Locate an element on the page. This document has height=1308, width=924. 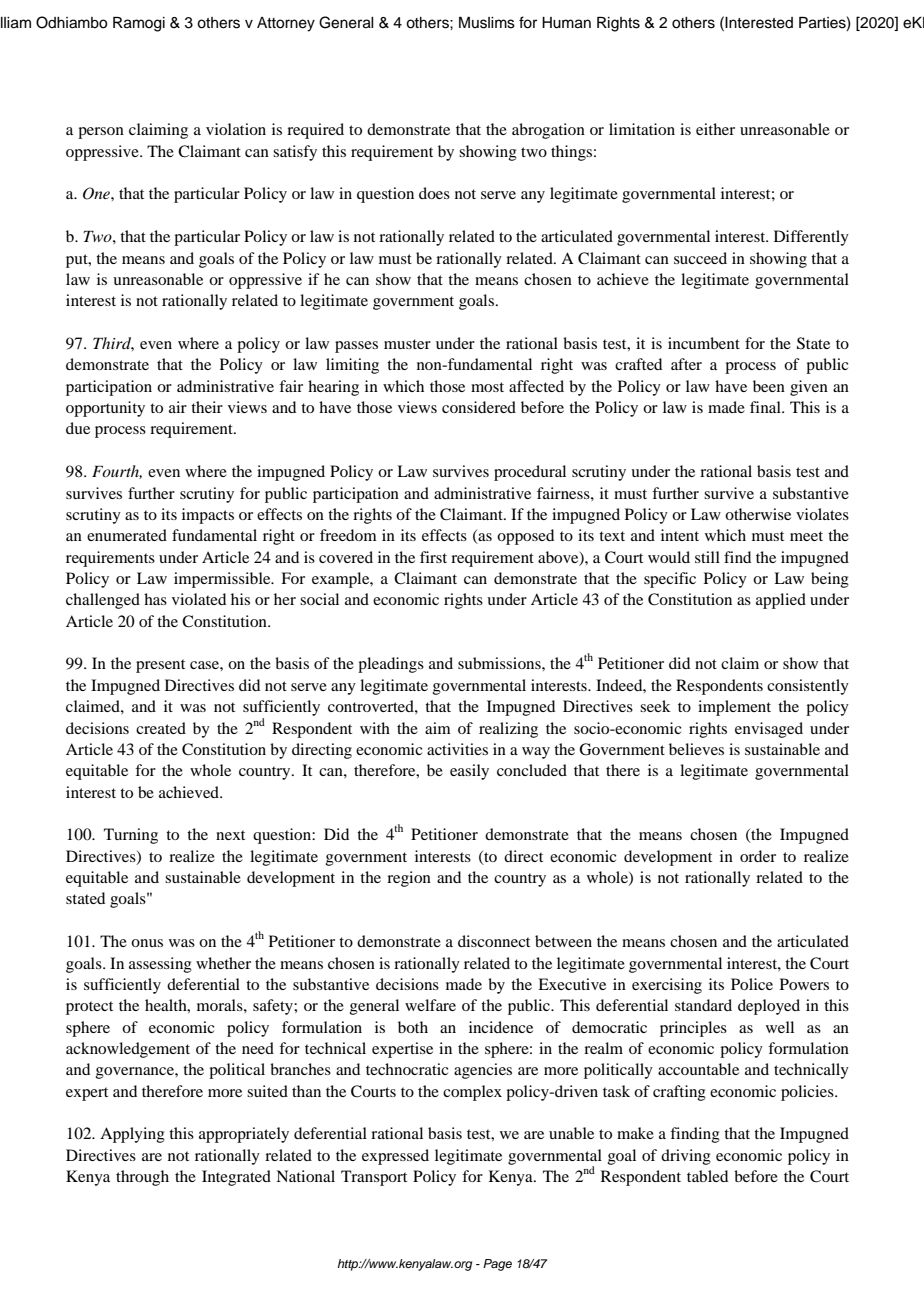
violation is located at coordinates (236, 129).
